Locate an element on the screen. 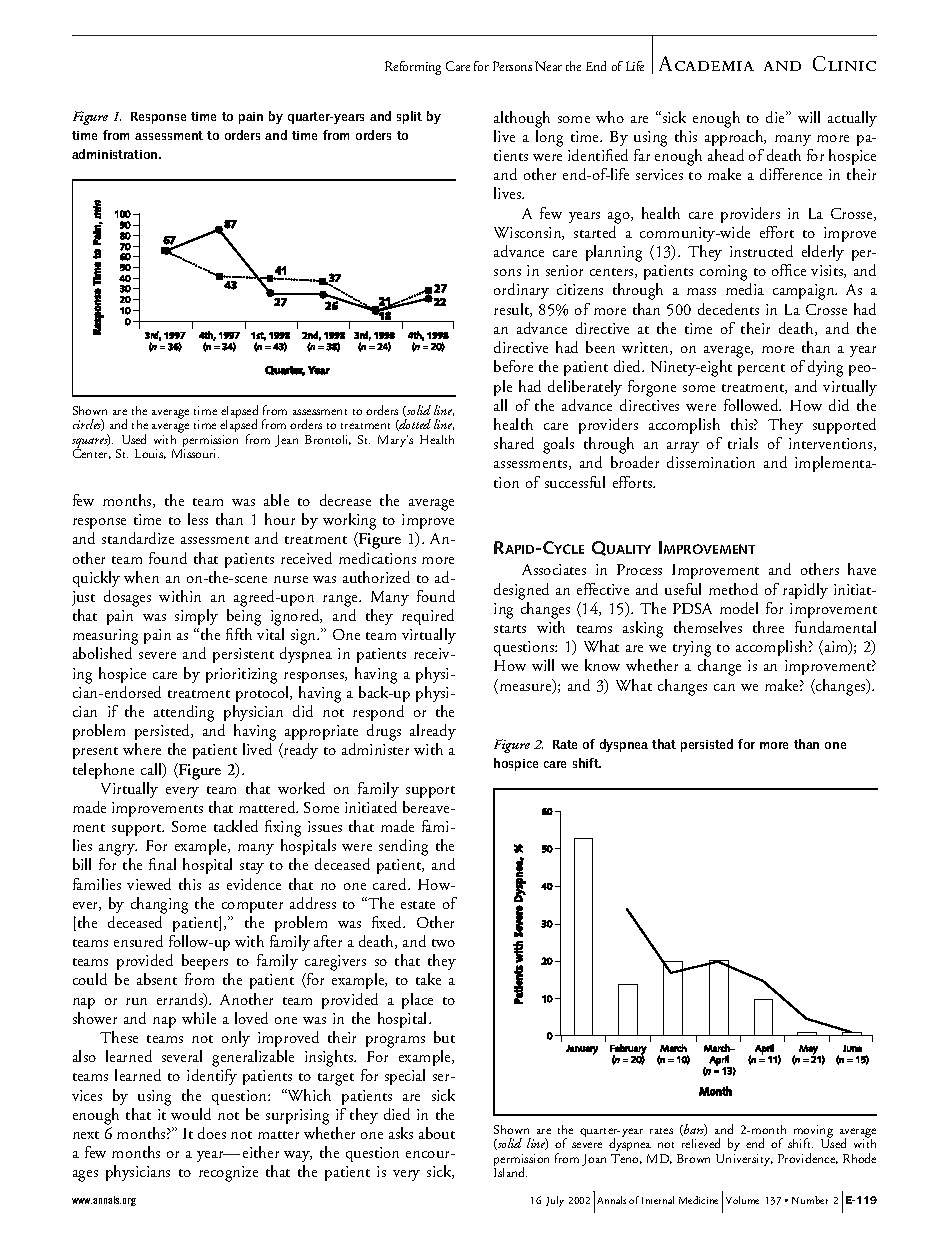  University is located at coordinates (744, 1160).
